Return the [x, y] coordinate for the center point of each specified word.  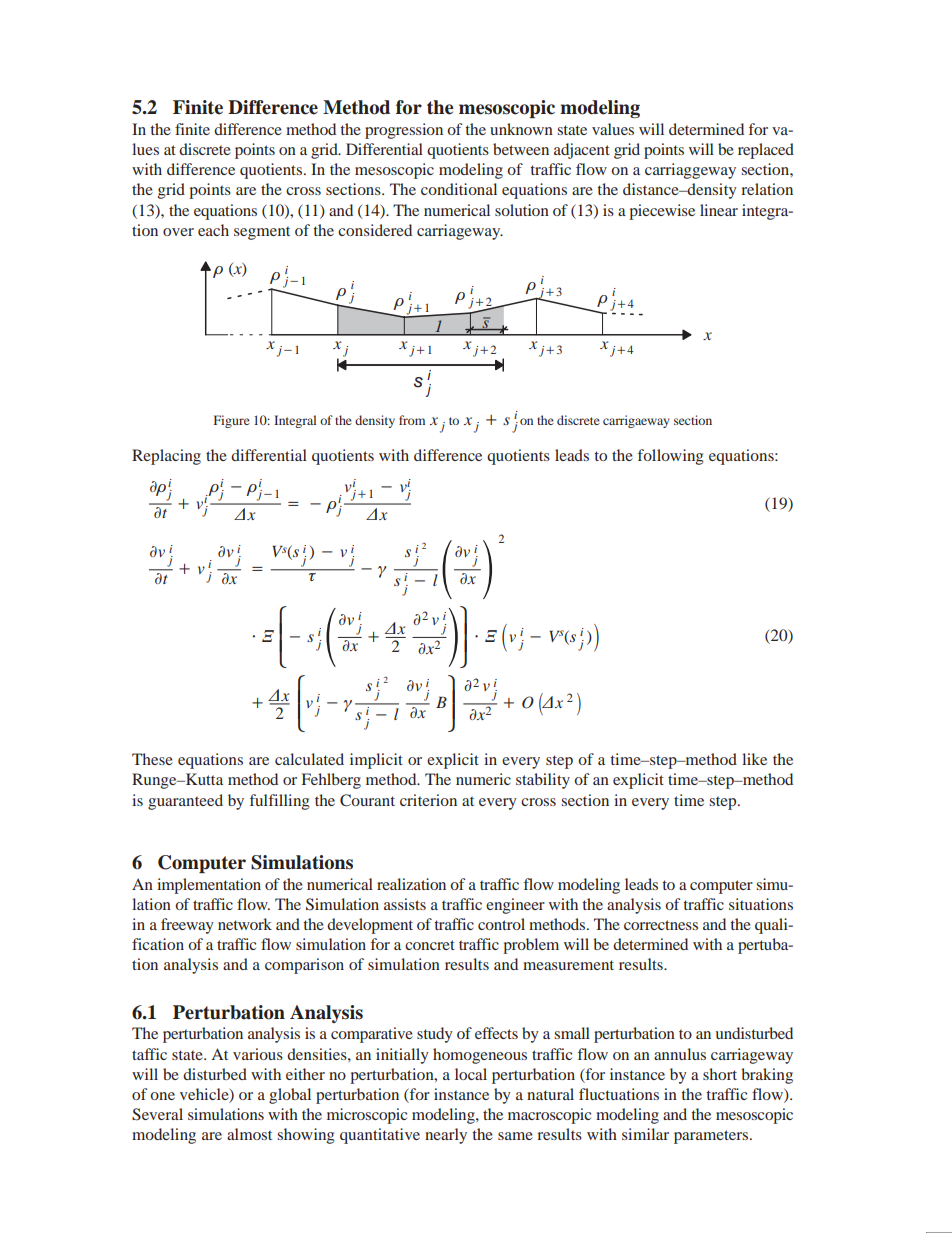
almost [249, 1134]
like [754, 759]
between [521, 149]
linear [719, 210]
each [213, 230]
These [152, 759]
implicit [376, 761]
